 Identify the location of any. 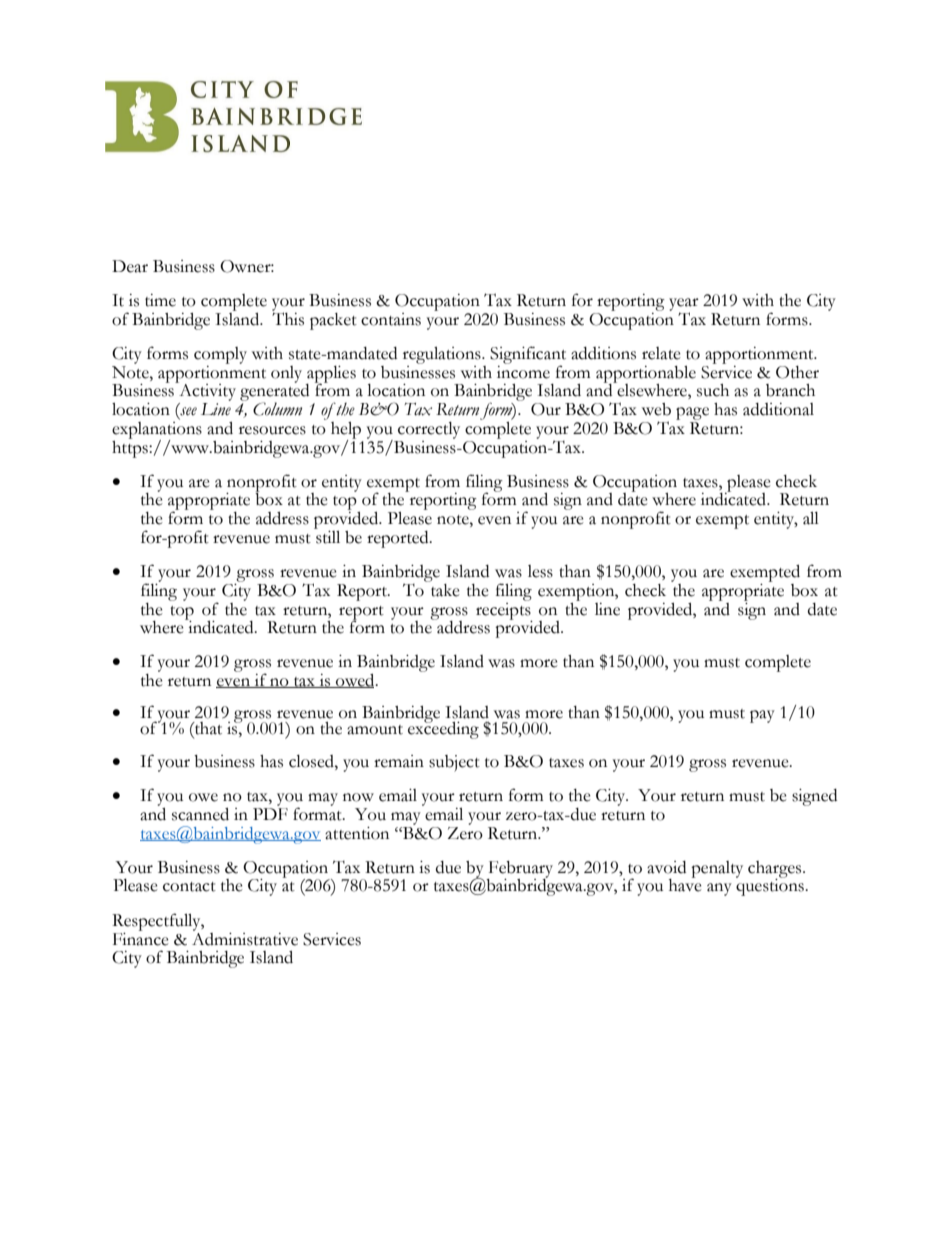
(719, 889).
